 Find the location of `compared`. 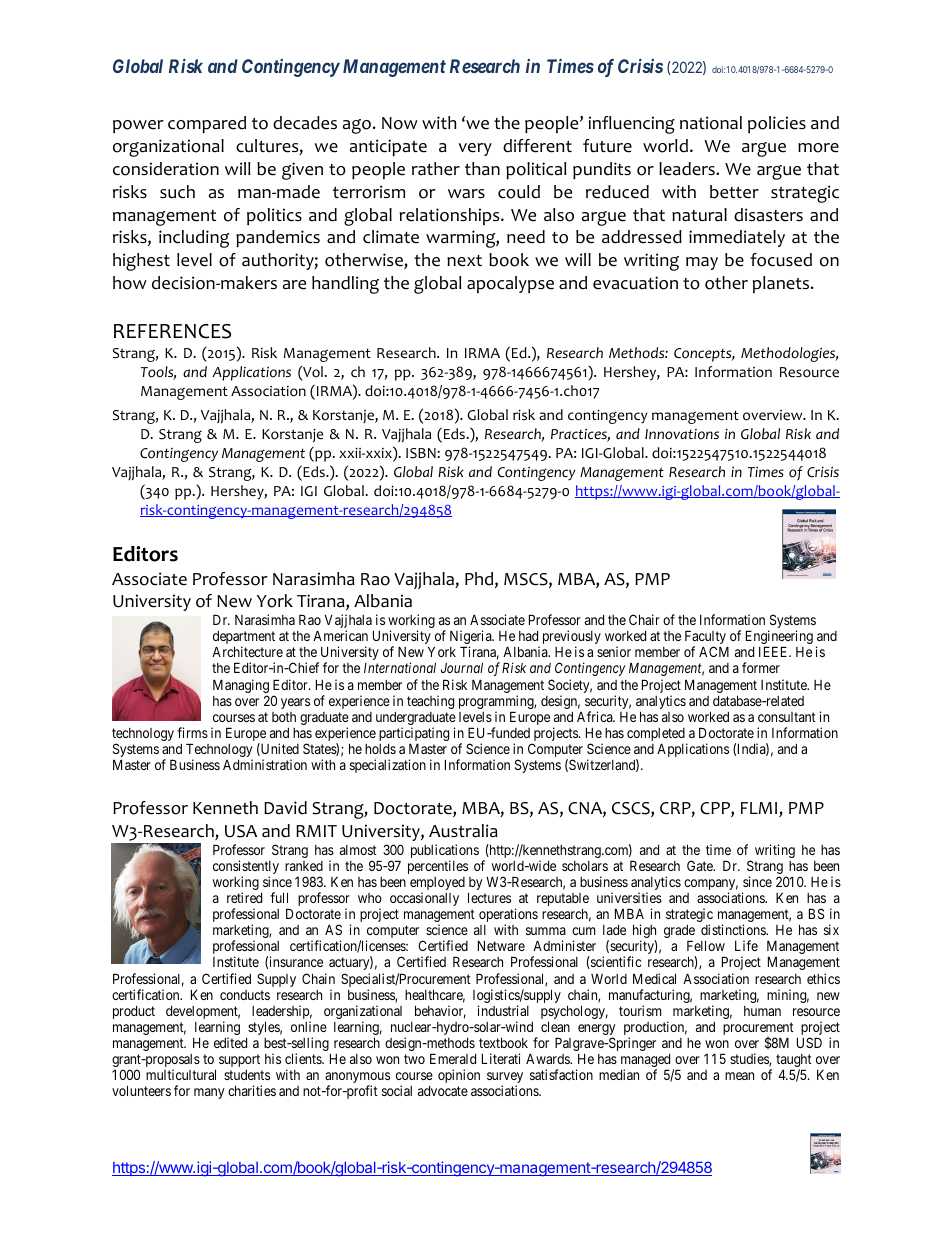

compared is located at coordinates (207, 124).
